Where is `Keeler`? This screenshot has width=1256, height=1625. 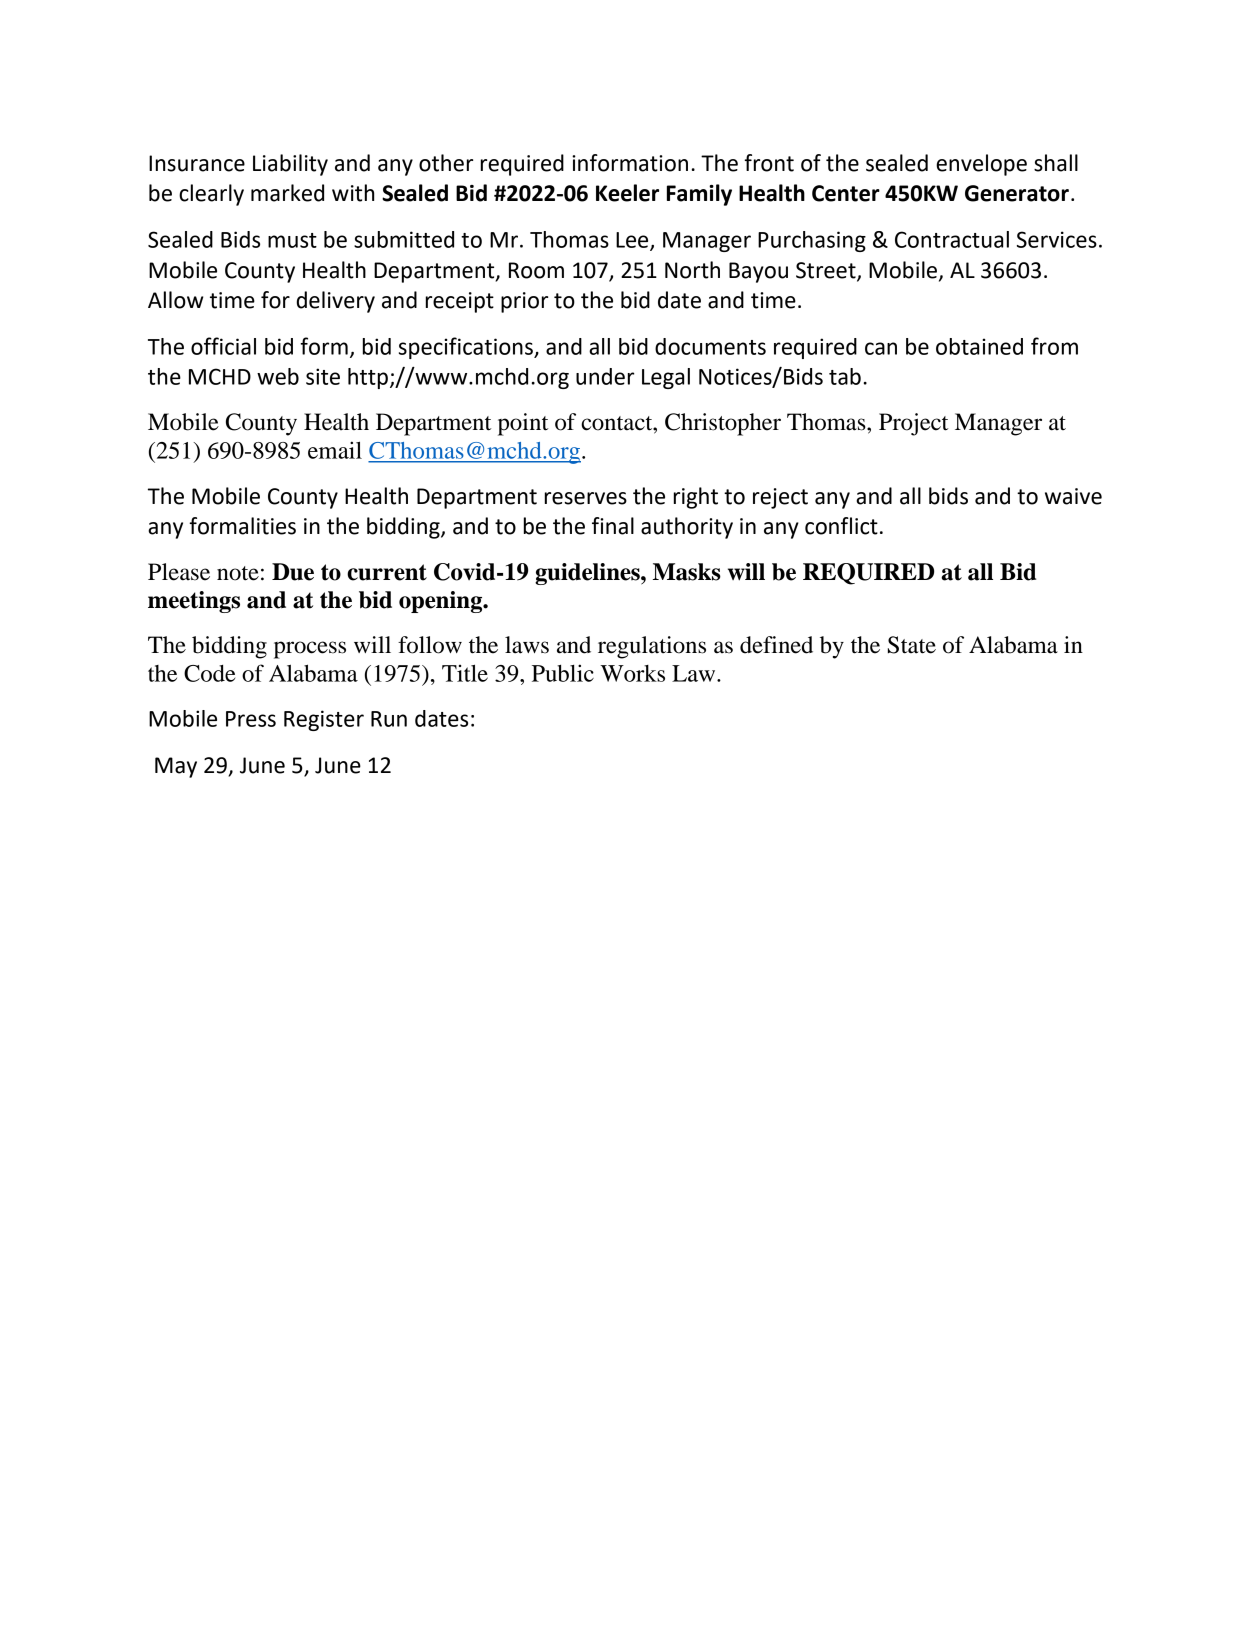
Keeler is located at coordinates (627, 193).
